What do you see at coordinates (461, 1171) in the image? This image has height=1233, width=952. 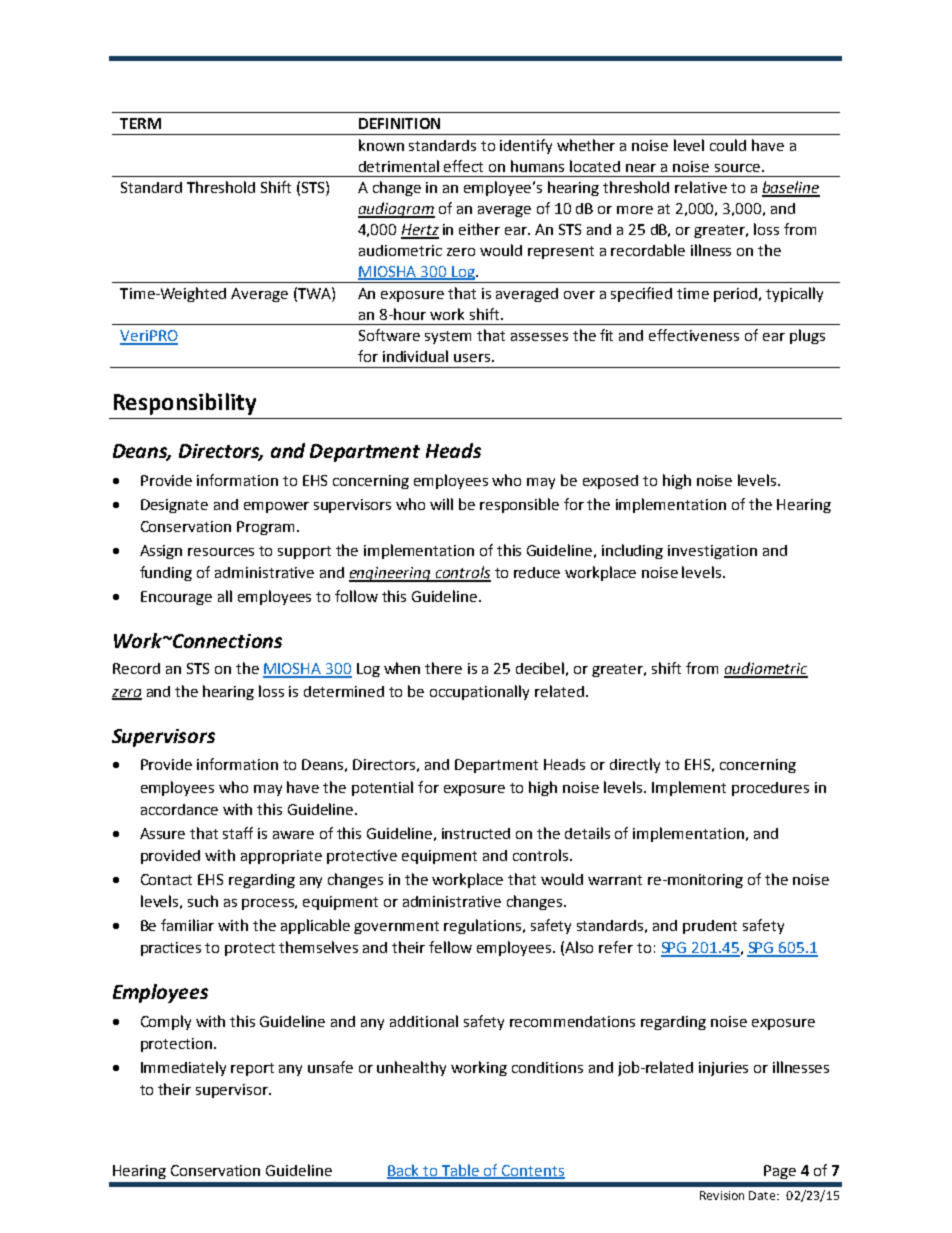 I see `Table` at bounding box center [461, 1171].
